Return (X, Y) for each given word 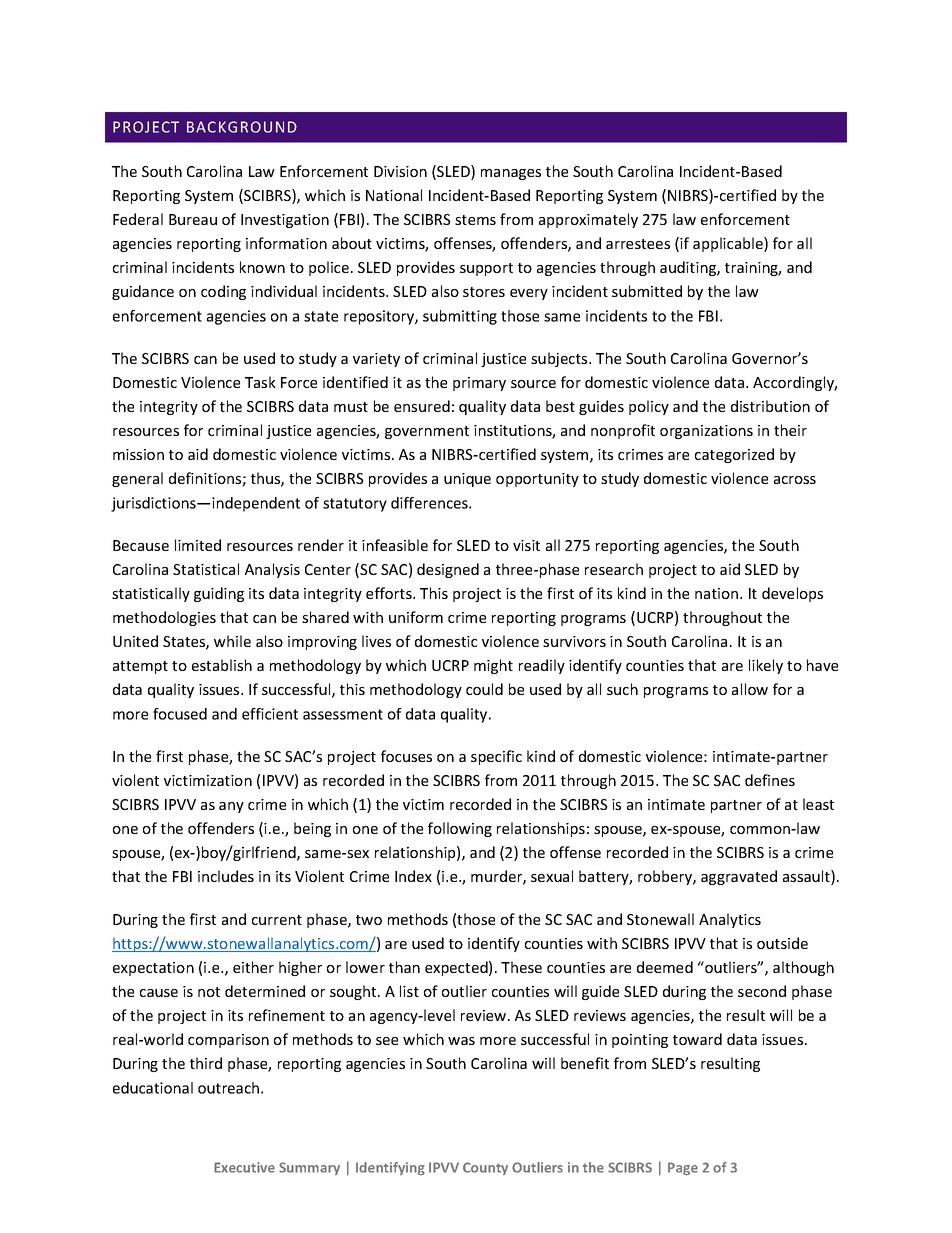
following (460, 829)
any (231, 807)
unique (467, 480)
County (485, 1168)
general (137, 479)
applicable (729, 244)
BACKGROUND (242, 127)
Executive (244, 1167)
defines (770, 780)
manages (511, 174)
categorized (734, 455)
